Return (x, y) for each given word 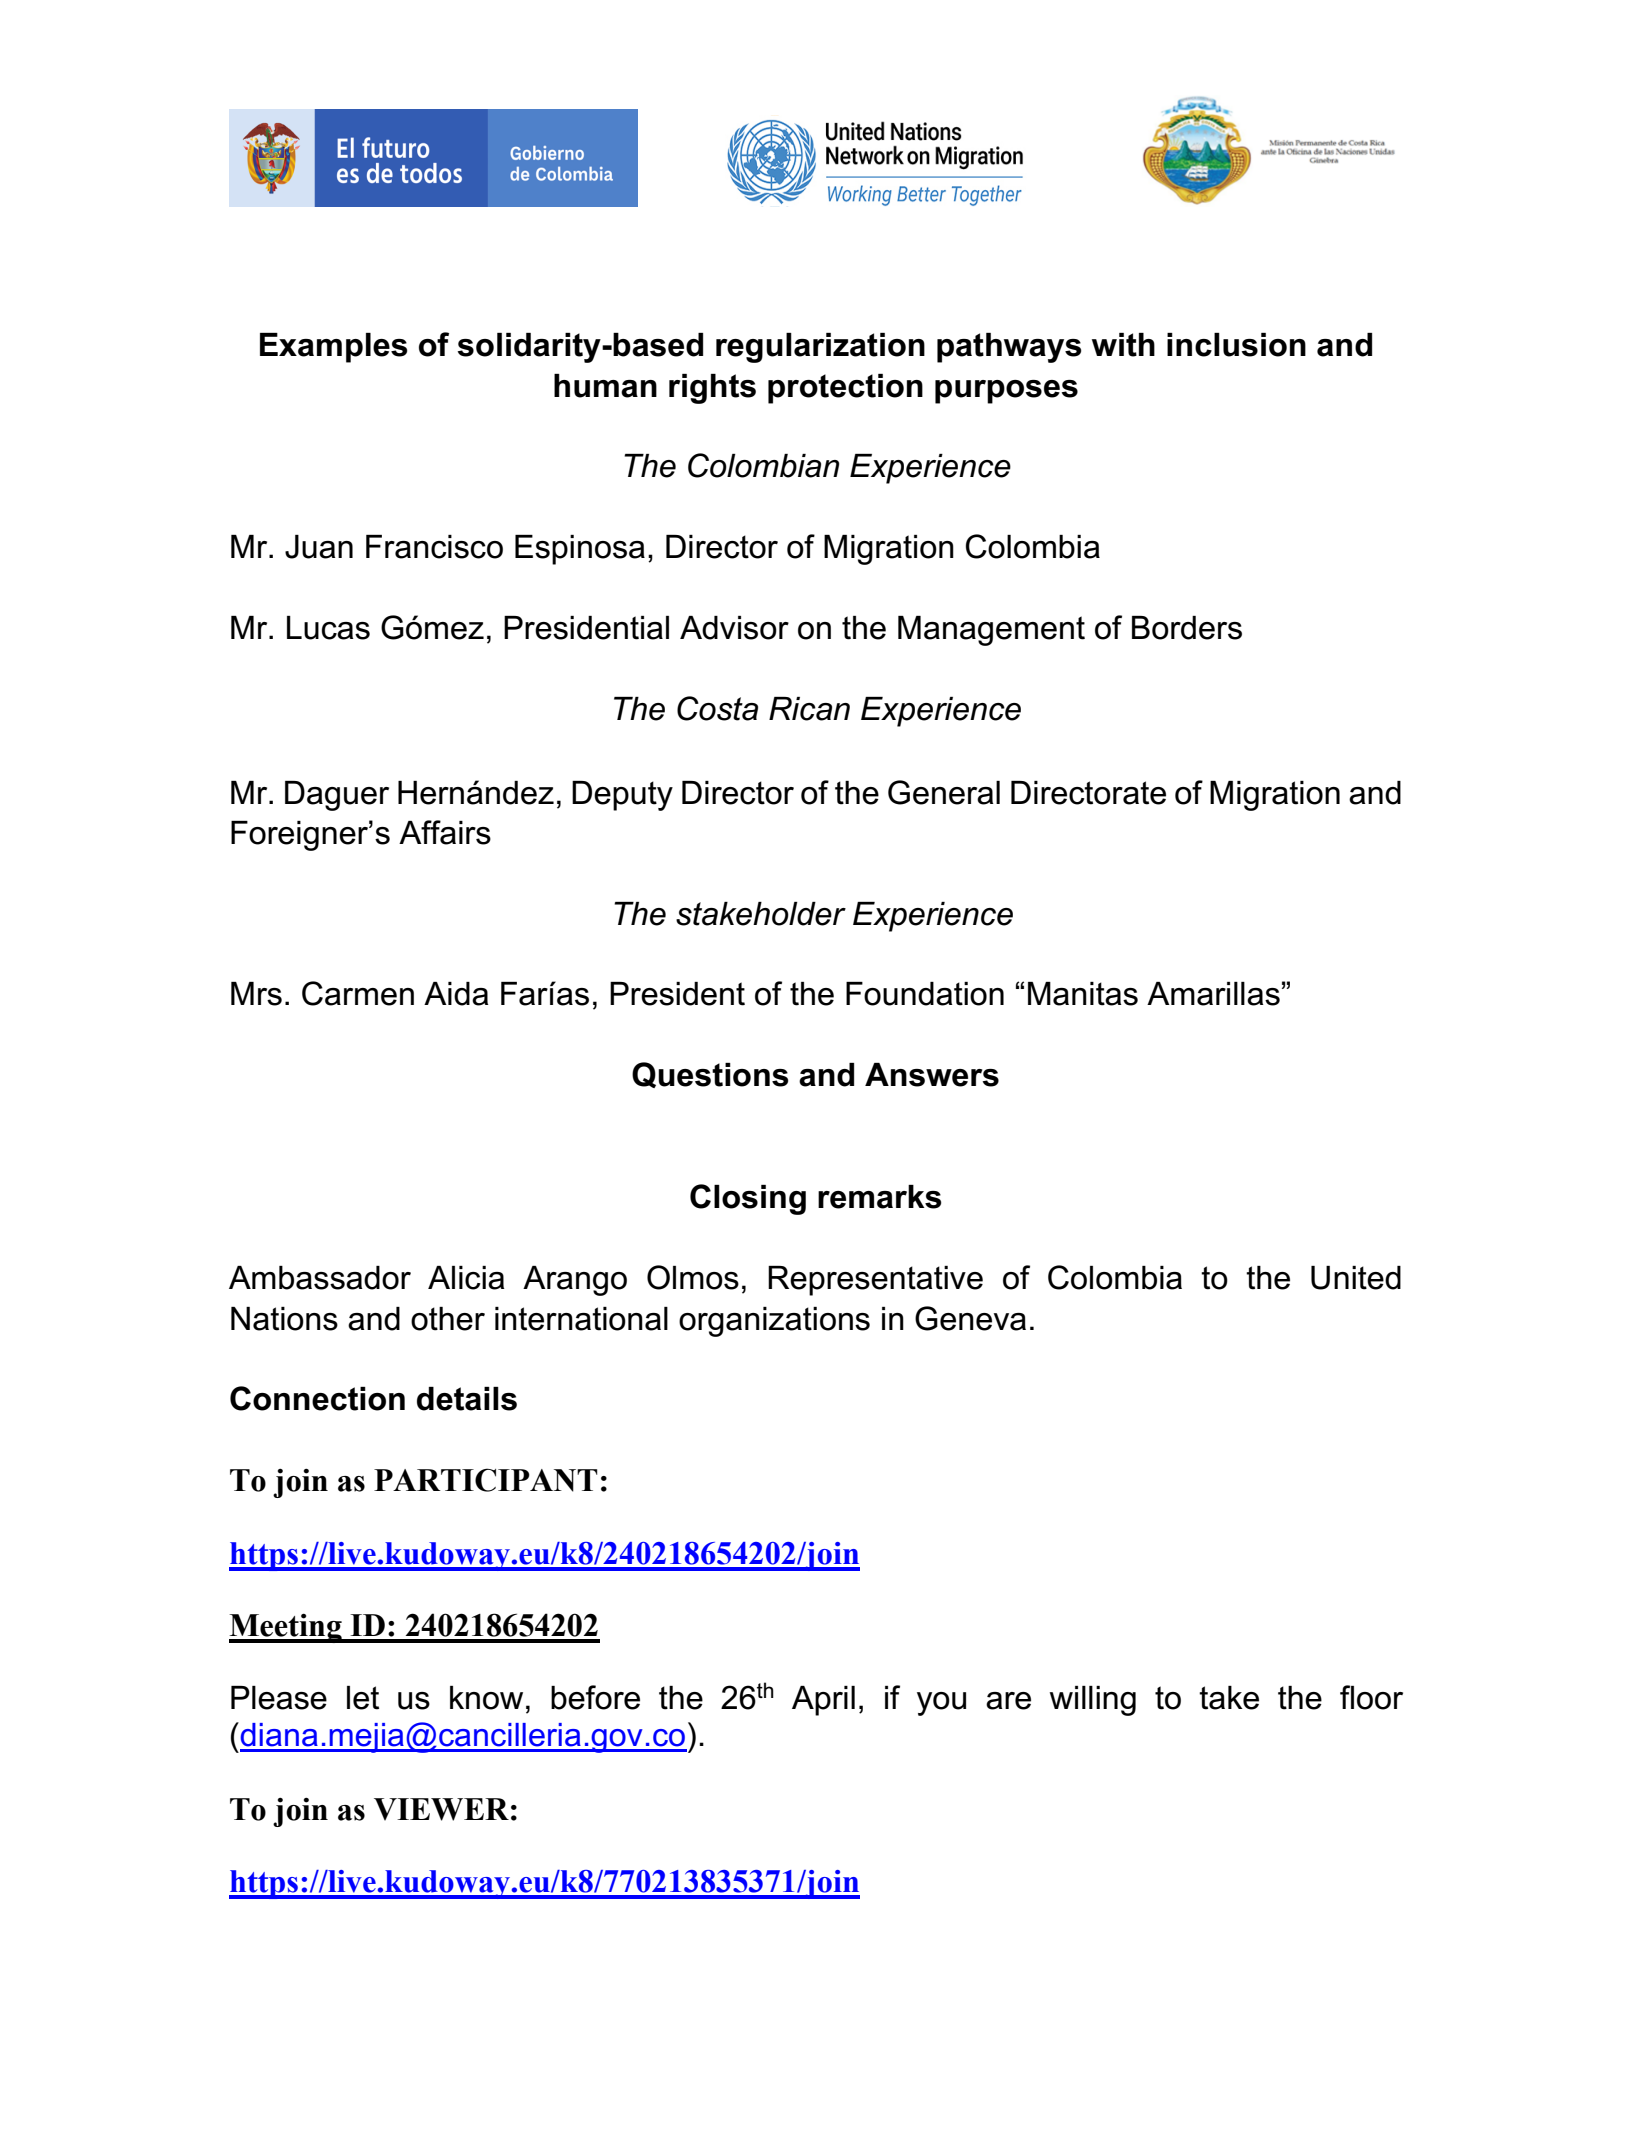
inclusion (1236, 345)
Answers (932, 1075)
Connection (317, 1398)
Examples (334, 348)
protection (845, 389)
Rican (809, 709)
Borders (1187, 628)
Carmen (358, 993)
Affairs (445, 832)
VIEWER (441, 1809)
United (1356, 1278)
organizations (774, 1322)
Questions (710, 1075)
